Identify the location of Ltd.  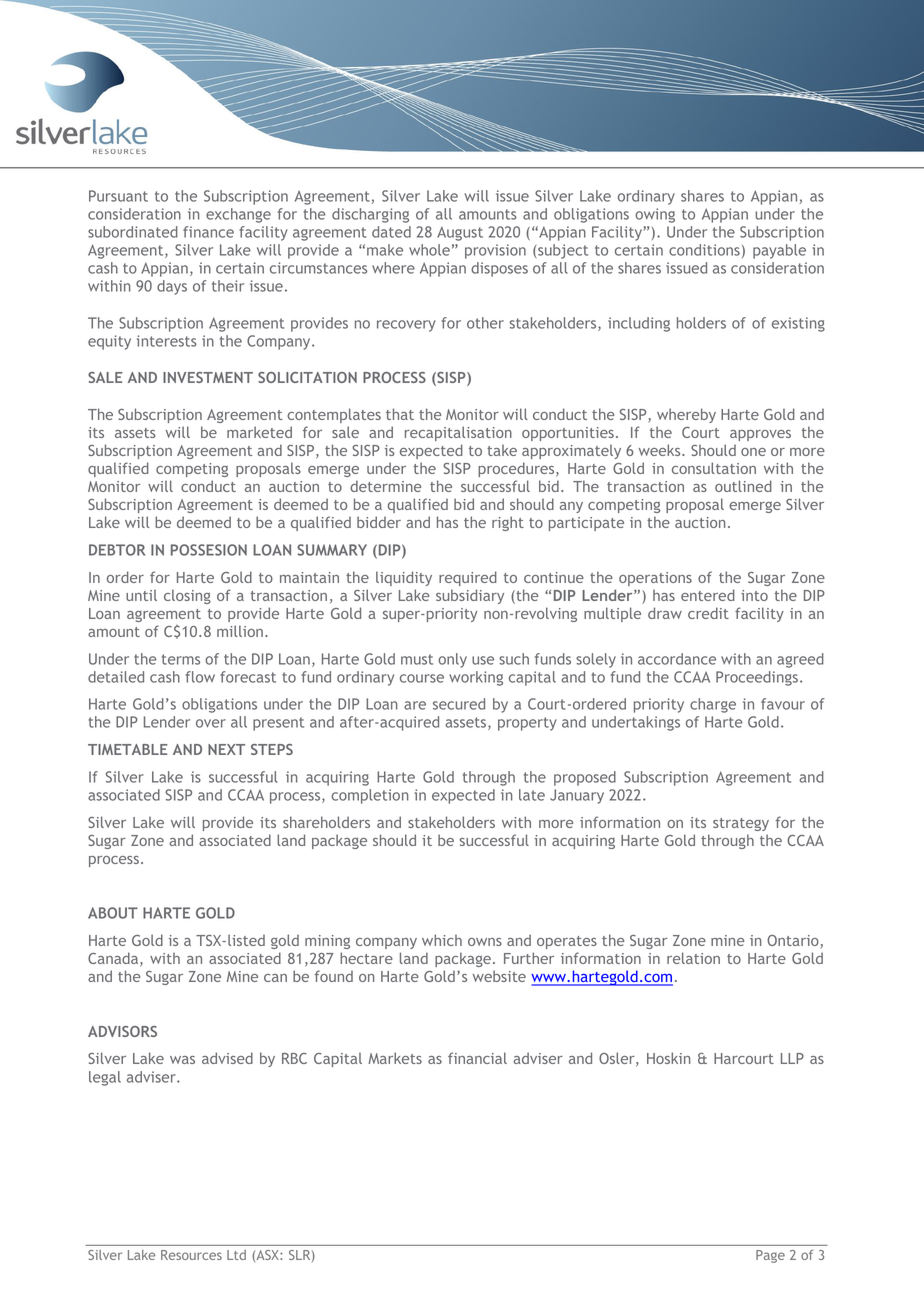
(236, 1255).
